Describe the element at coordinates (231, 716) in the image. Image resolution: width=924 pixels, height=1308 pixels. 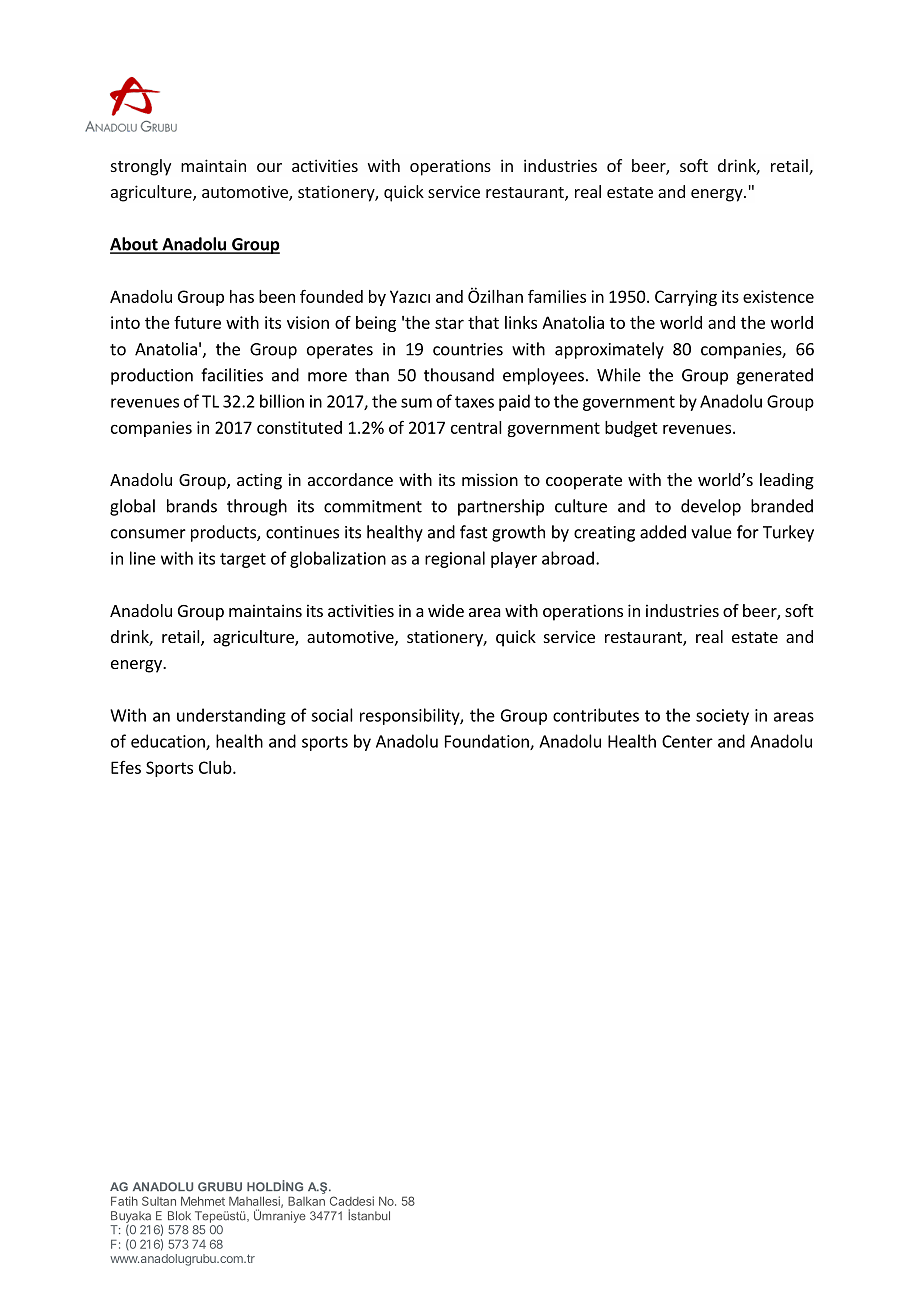
I see `understanding` at that location.
